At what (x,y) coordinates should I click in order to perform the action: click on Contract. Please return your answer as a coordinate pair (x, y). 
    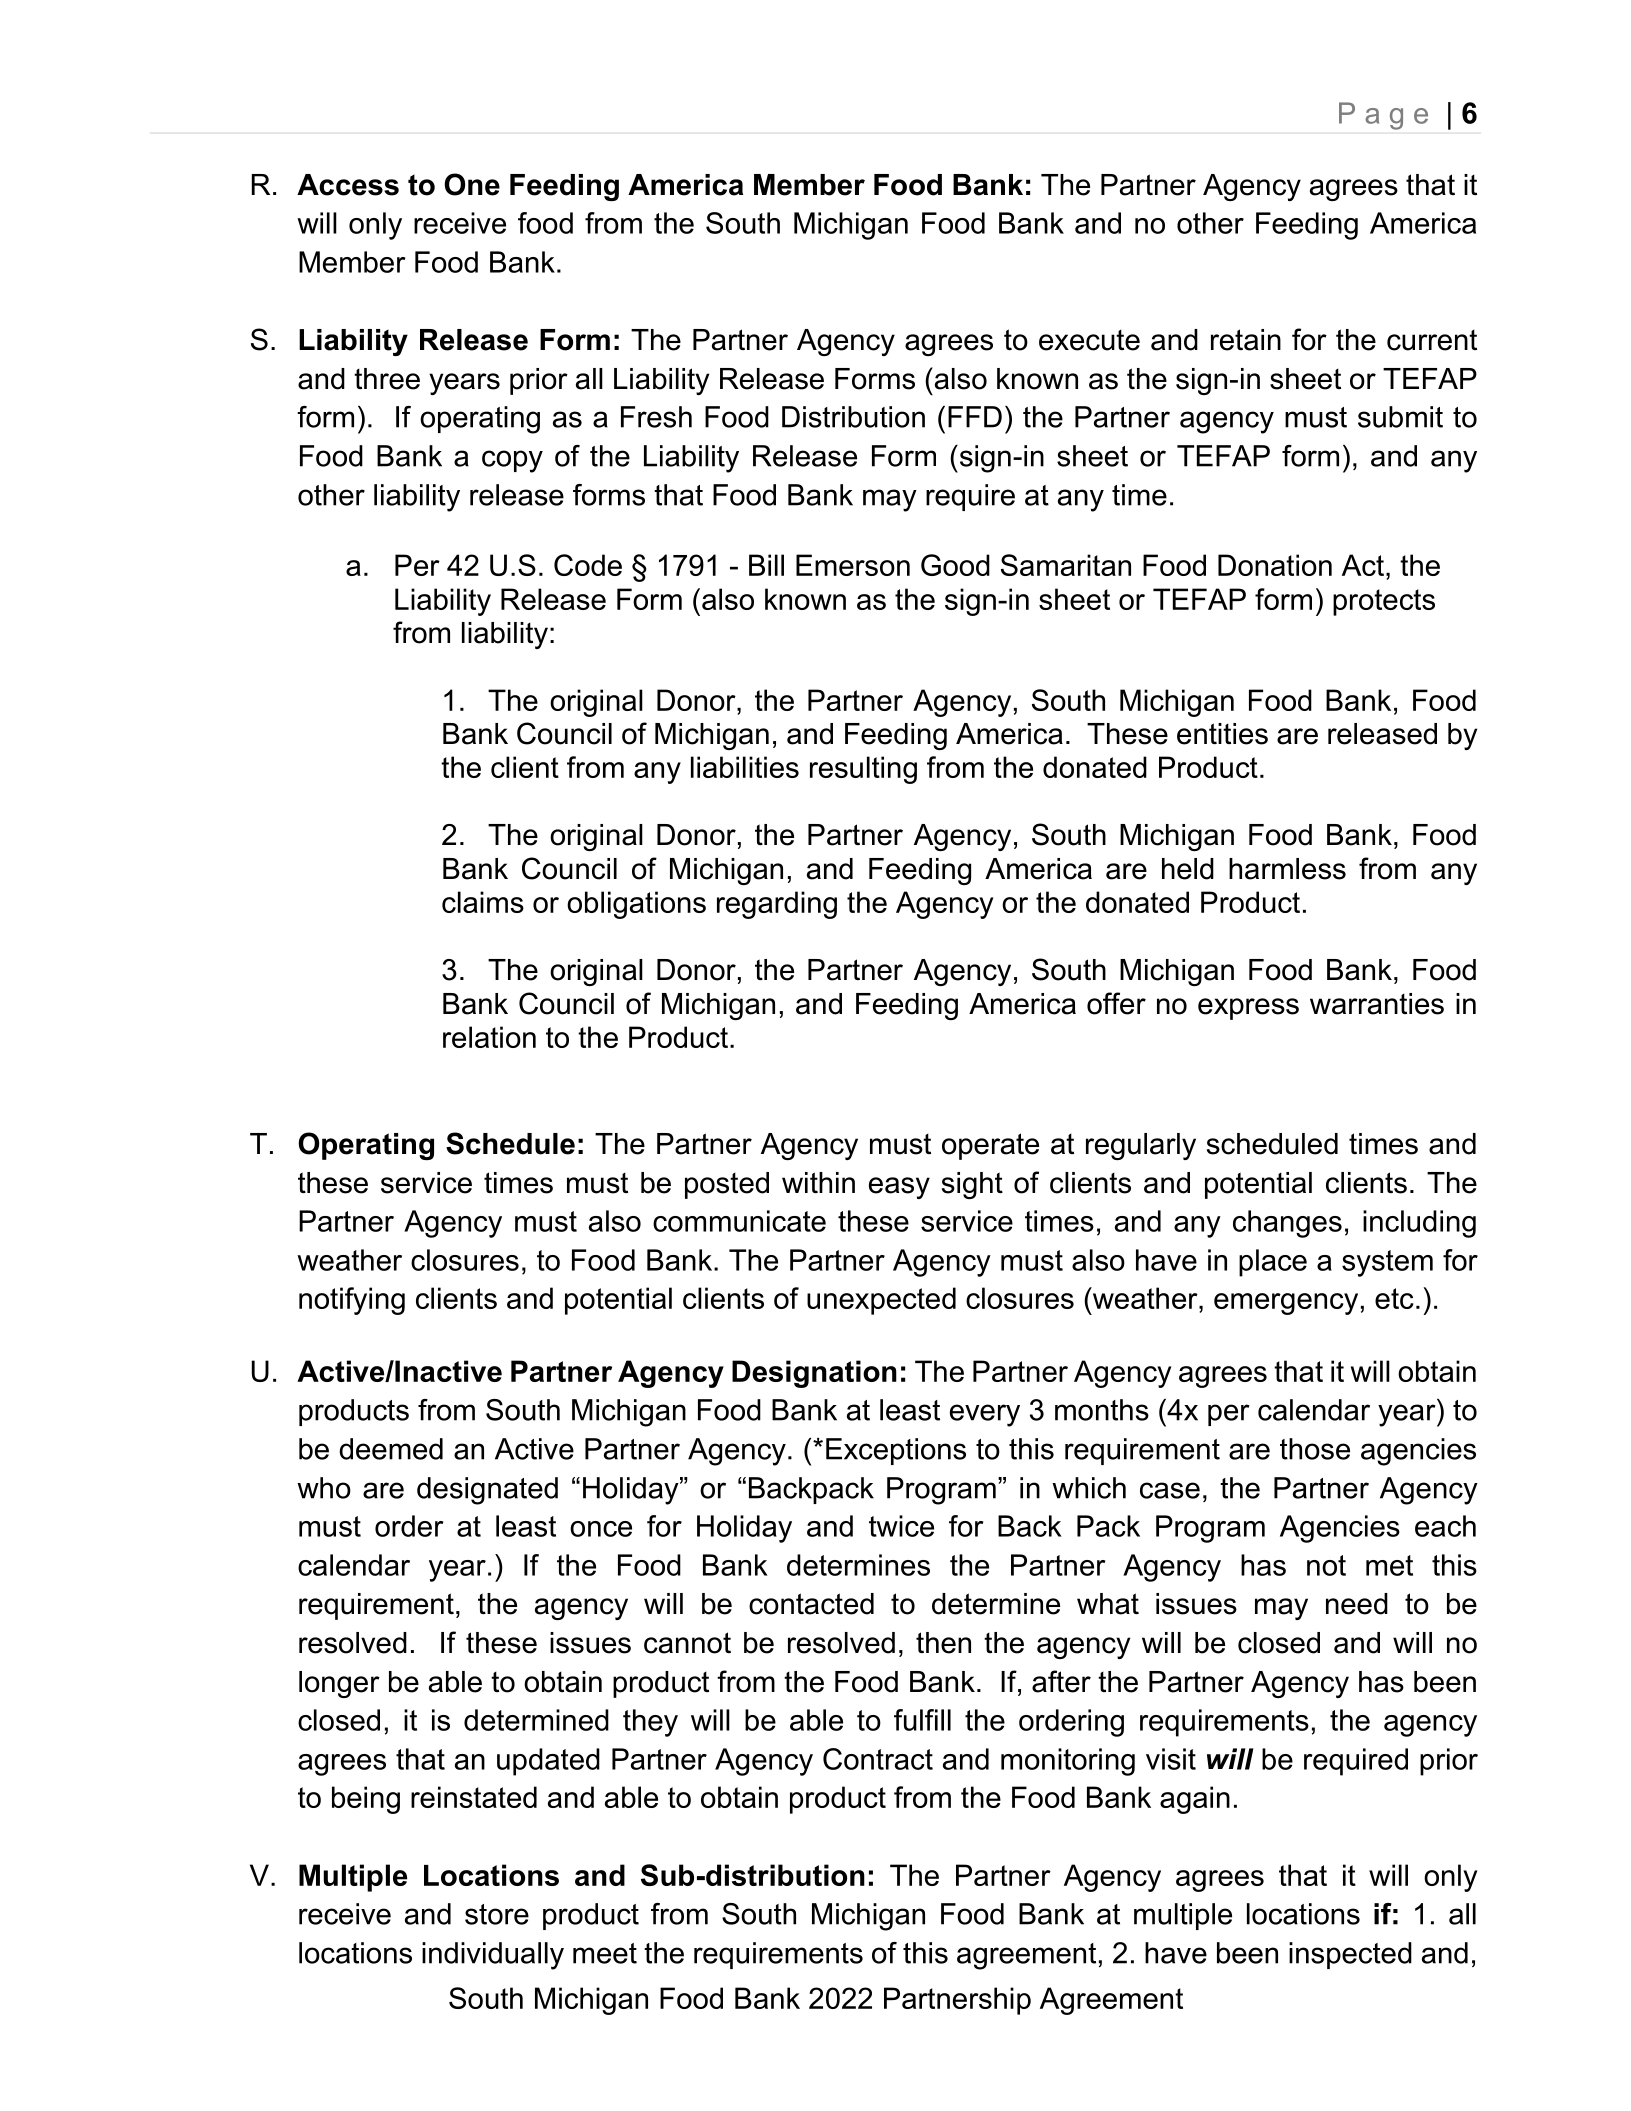
    Looking at the image, I should click on (878, 1759).
